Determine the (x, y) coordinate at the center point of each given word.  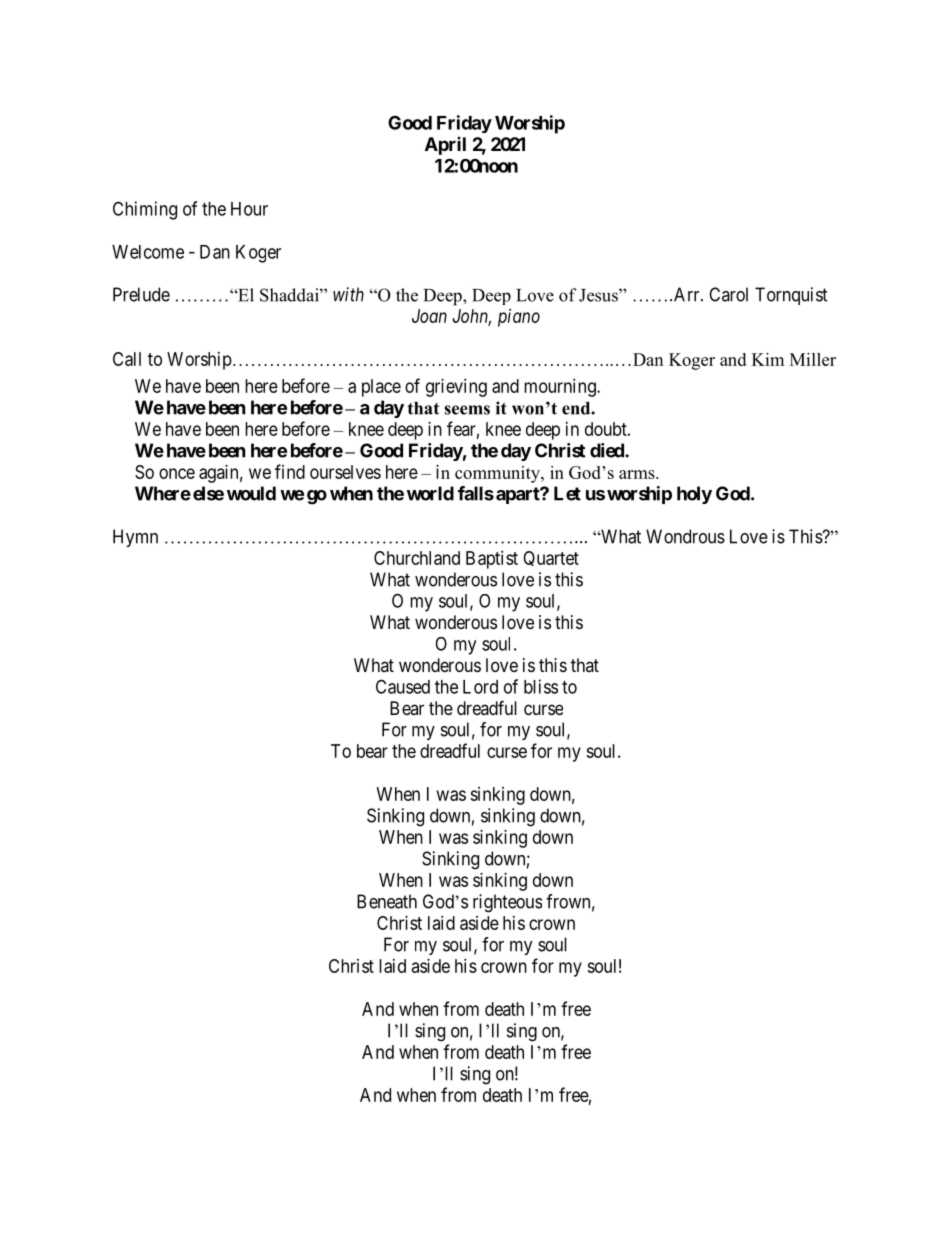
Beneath (387, 901)
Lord (480, 687)
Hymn (135, 538)
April (445, 146)
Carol (728, 294)
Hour (249, 209)
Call (127, 359)
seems (467, 410)
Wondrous (685, 536)
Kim (768, 359)
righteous (507, 903)
